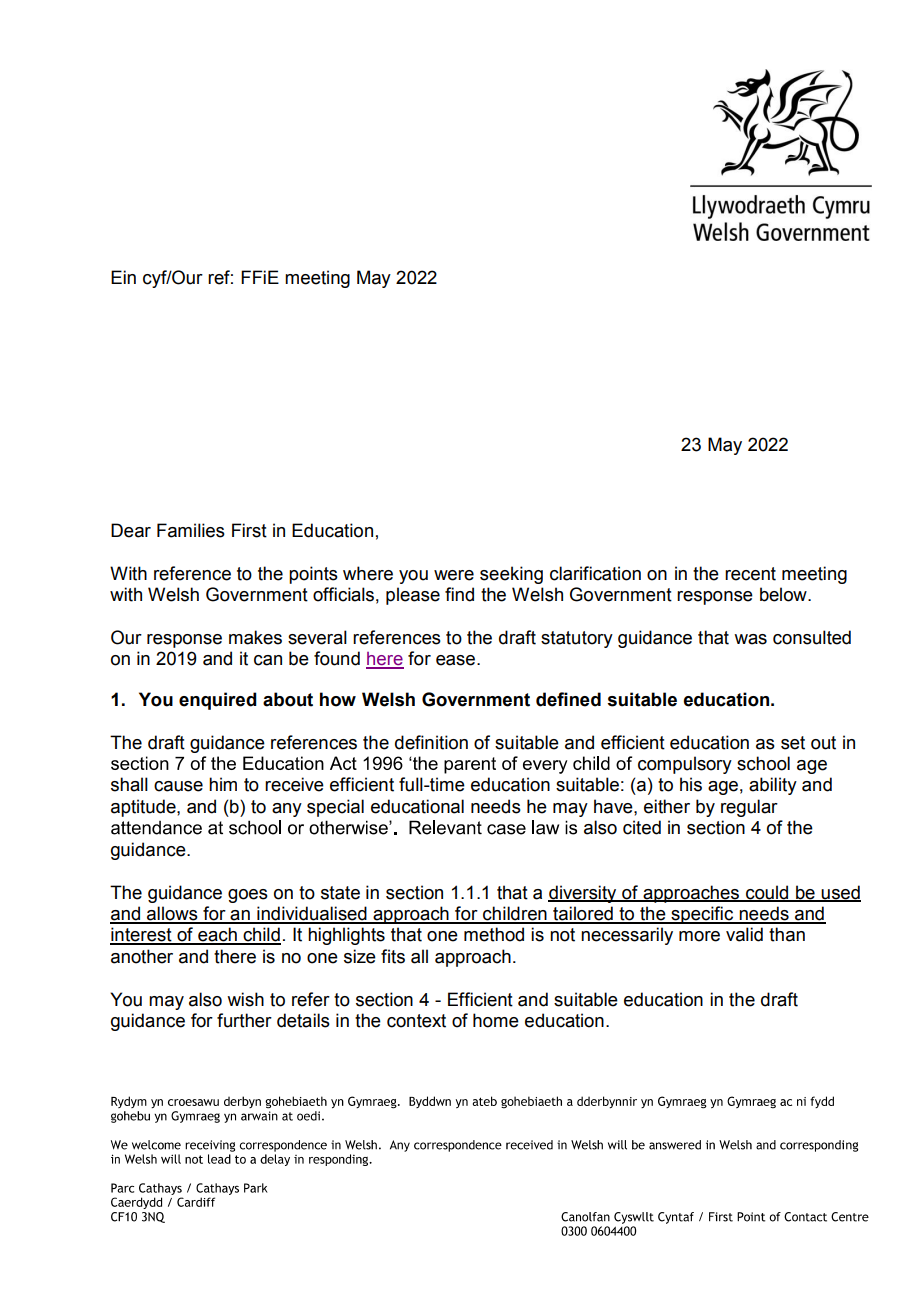 The image size is (924, 1308). Describe the element at coordinates (123, 277) in the screenshot. I see `Ein` at that location.
